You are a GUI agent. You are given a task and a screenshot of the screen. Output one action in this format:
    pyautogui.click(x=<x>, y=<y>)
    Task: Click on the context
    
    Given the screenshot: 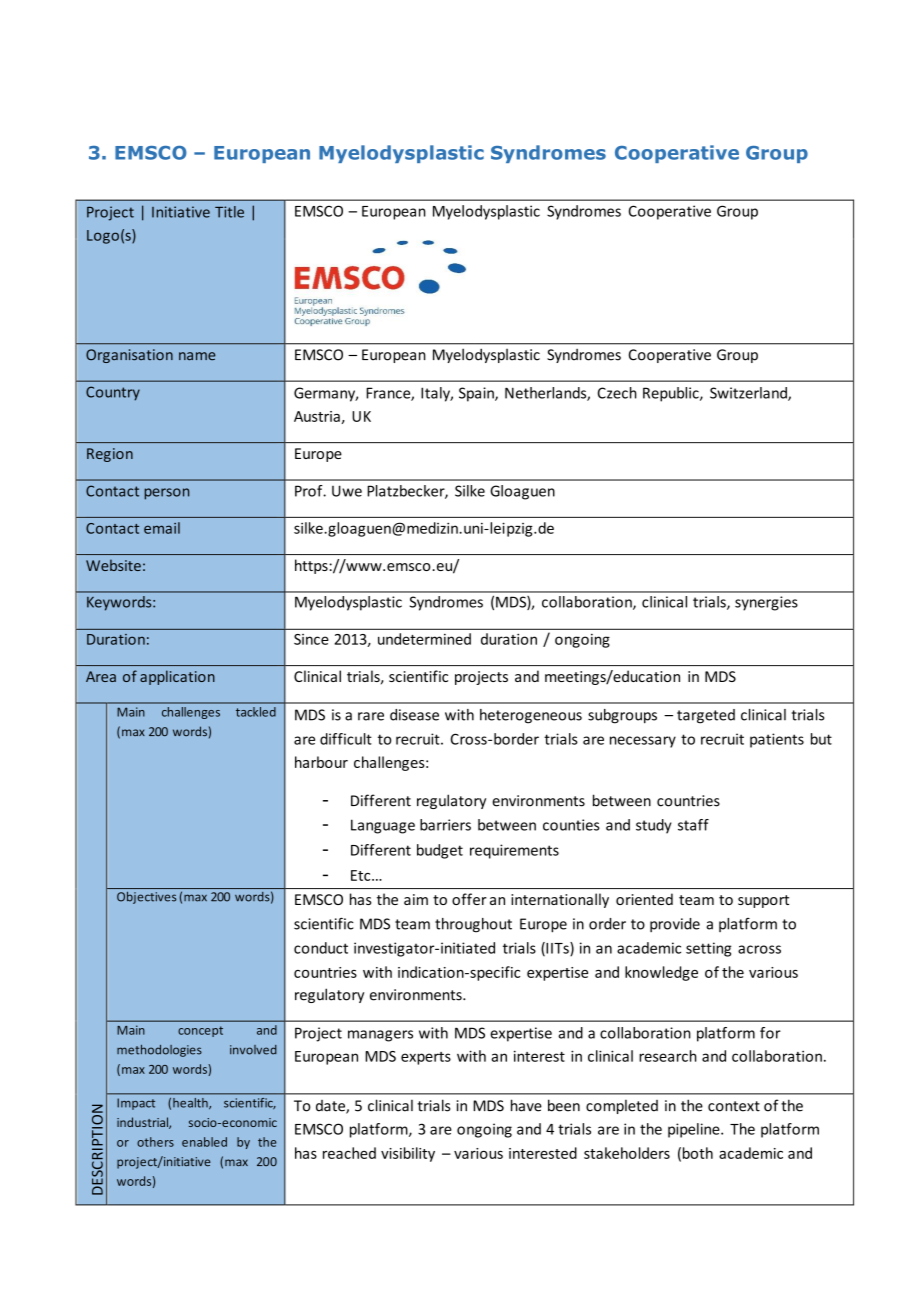 What is the action you would take?
    pyautogui.click(x=734, y=1106)
